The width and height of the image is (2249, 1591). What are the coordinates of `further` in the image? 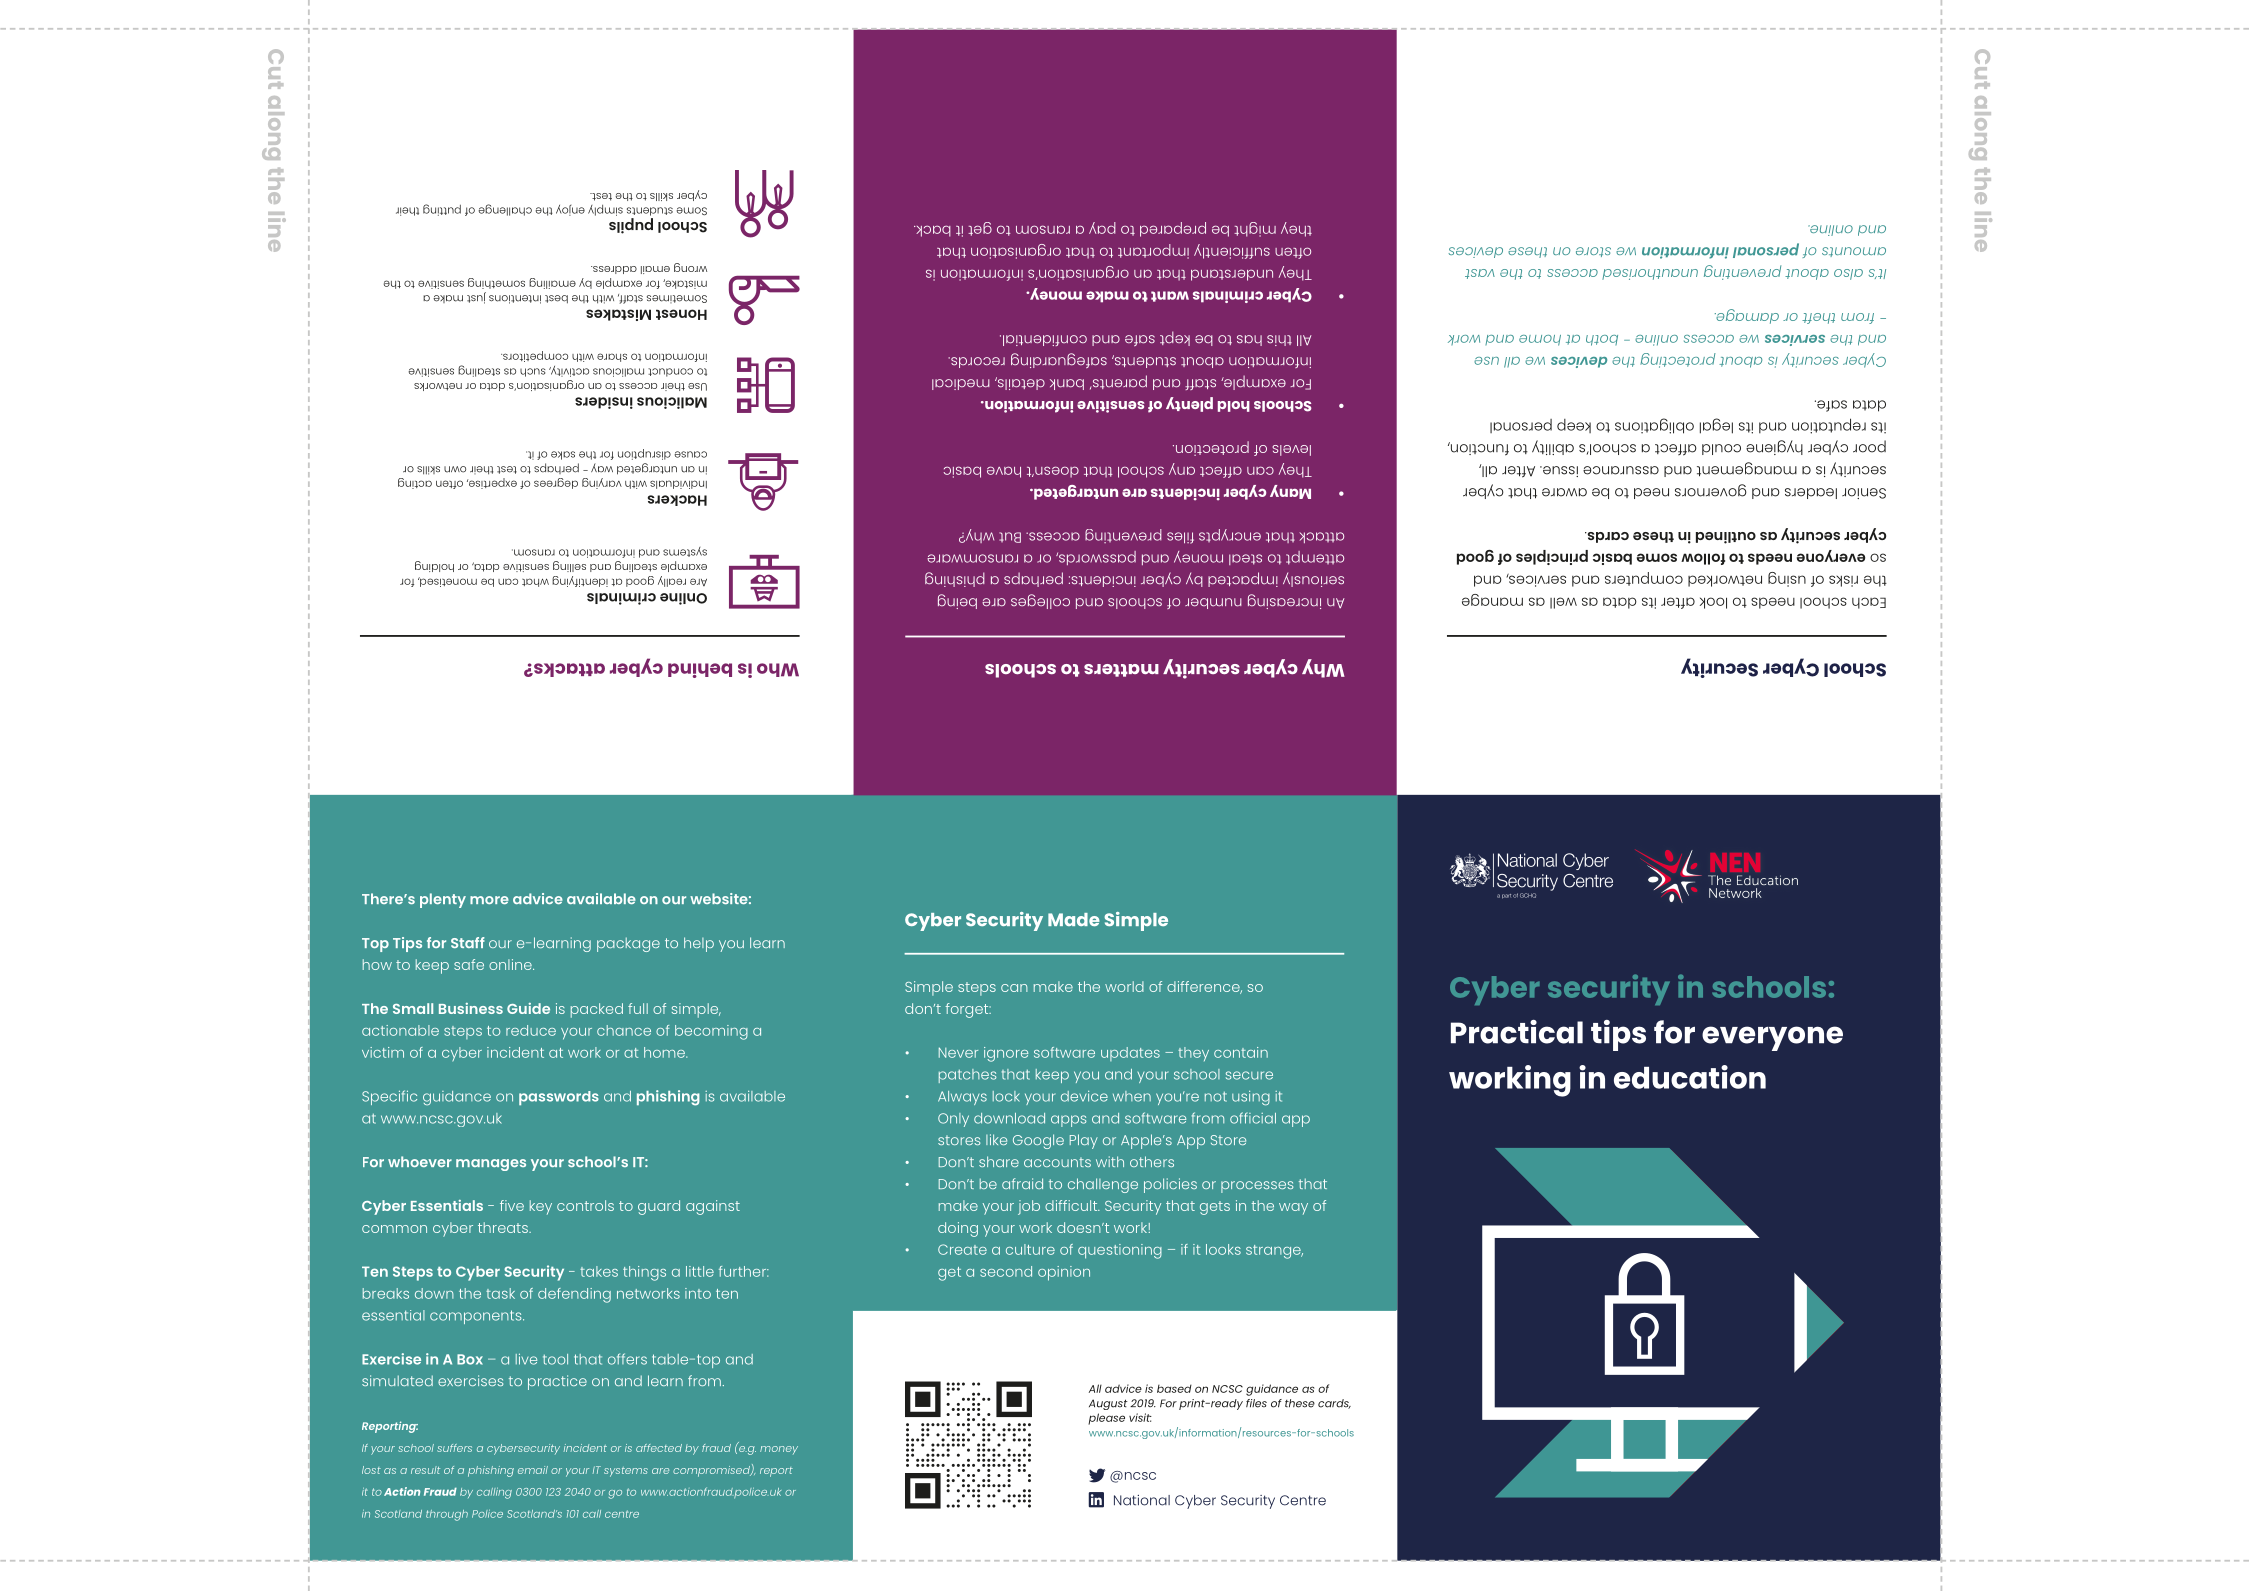 It's located at (744, 1271).
